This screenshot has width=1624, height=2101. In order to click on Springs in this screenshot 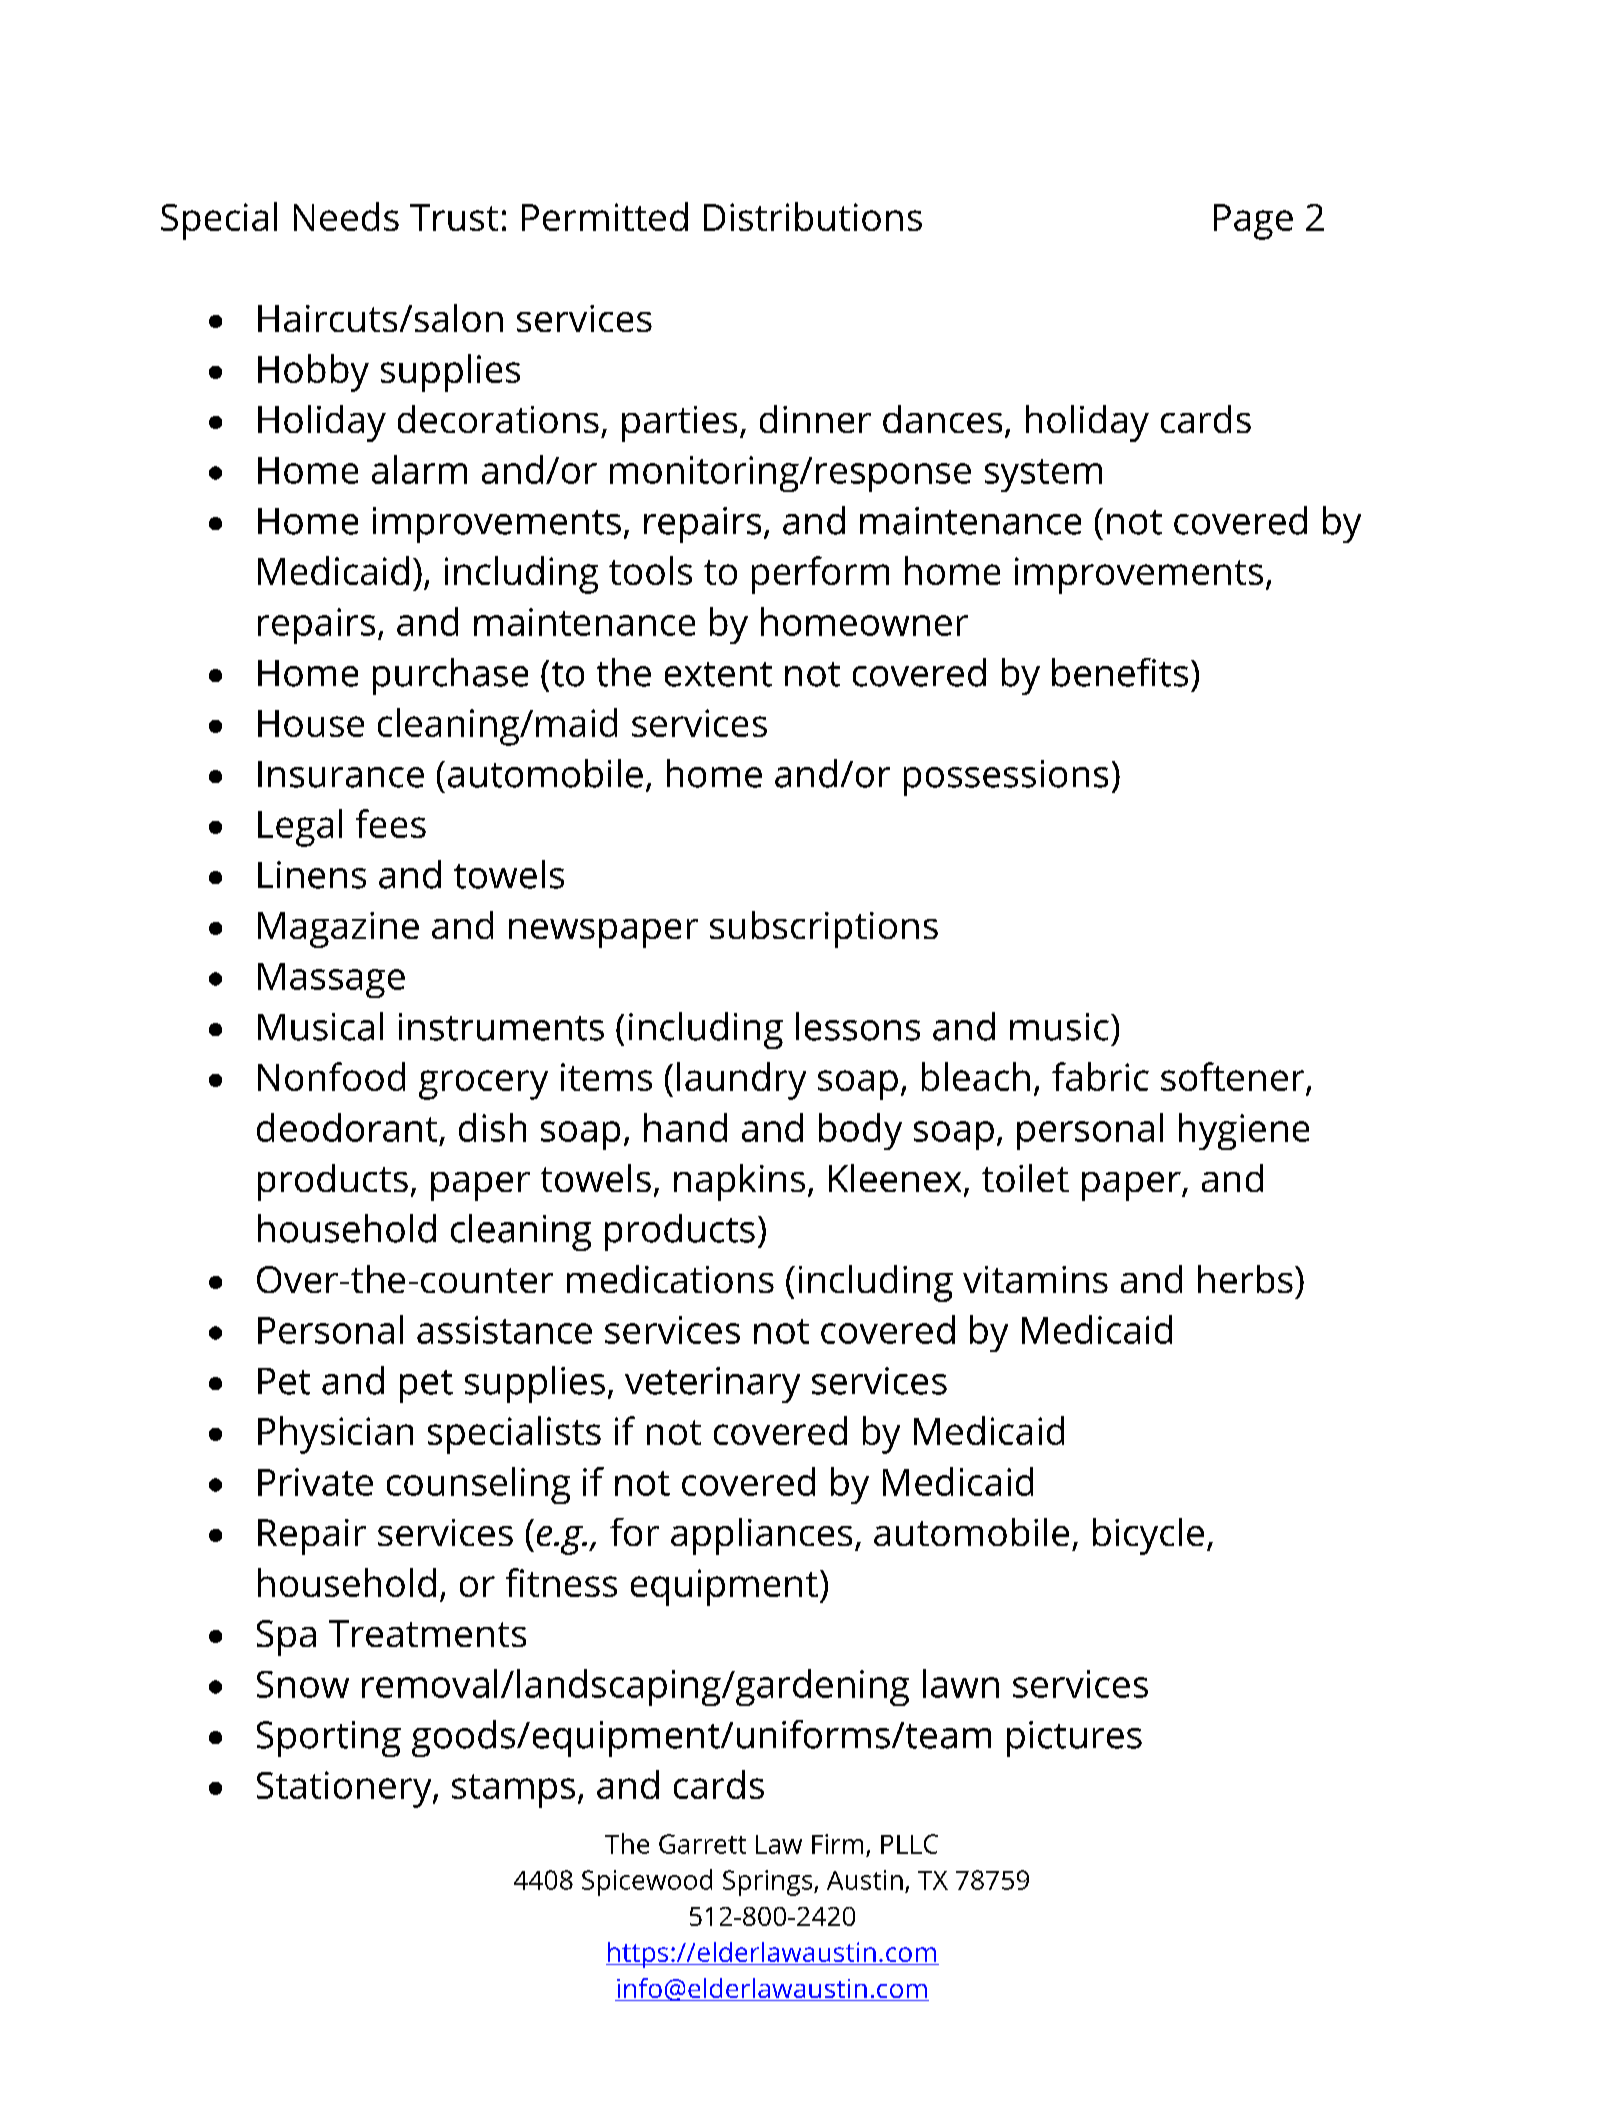, I will do `click(769, 1883)`.
